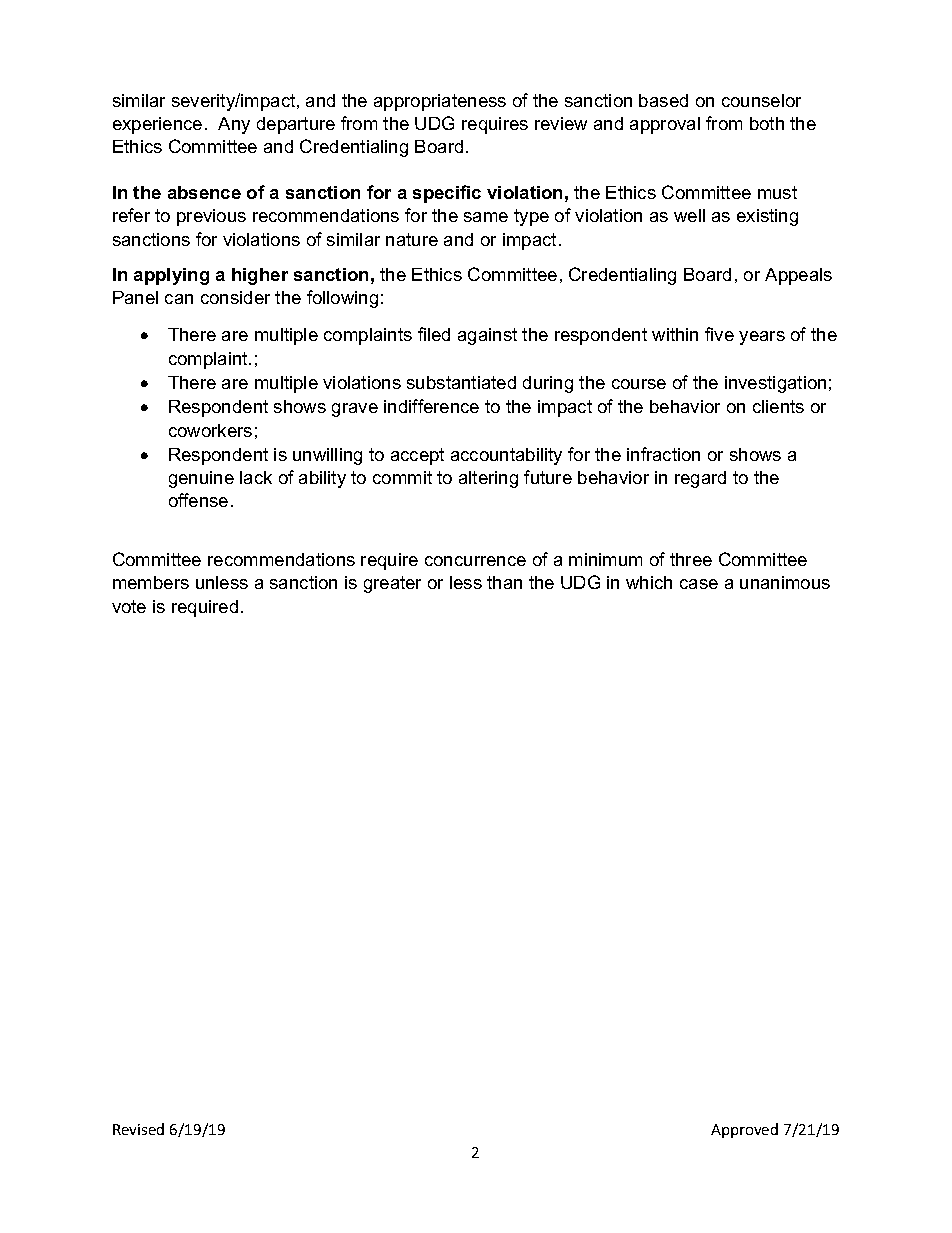 Image resolution: width=952 pixels, height=1233 pixels. I want to click on Approved, so click(744, 1130).
